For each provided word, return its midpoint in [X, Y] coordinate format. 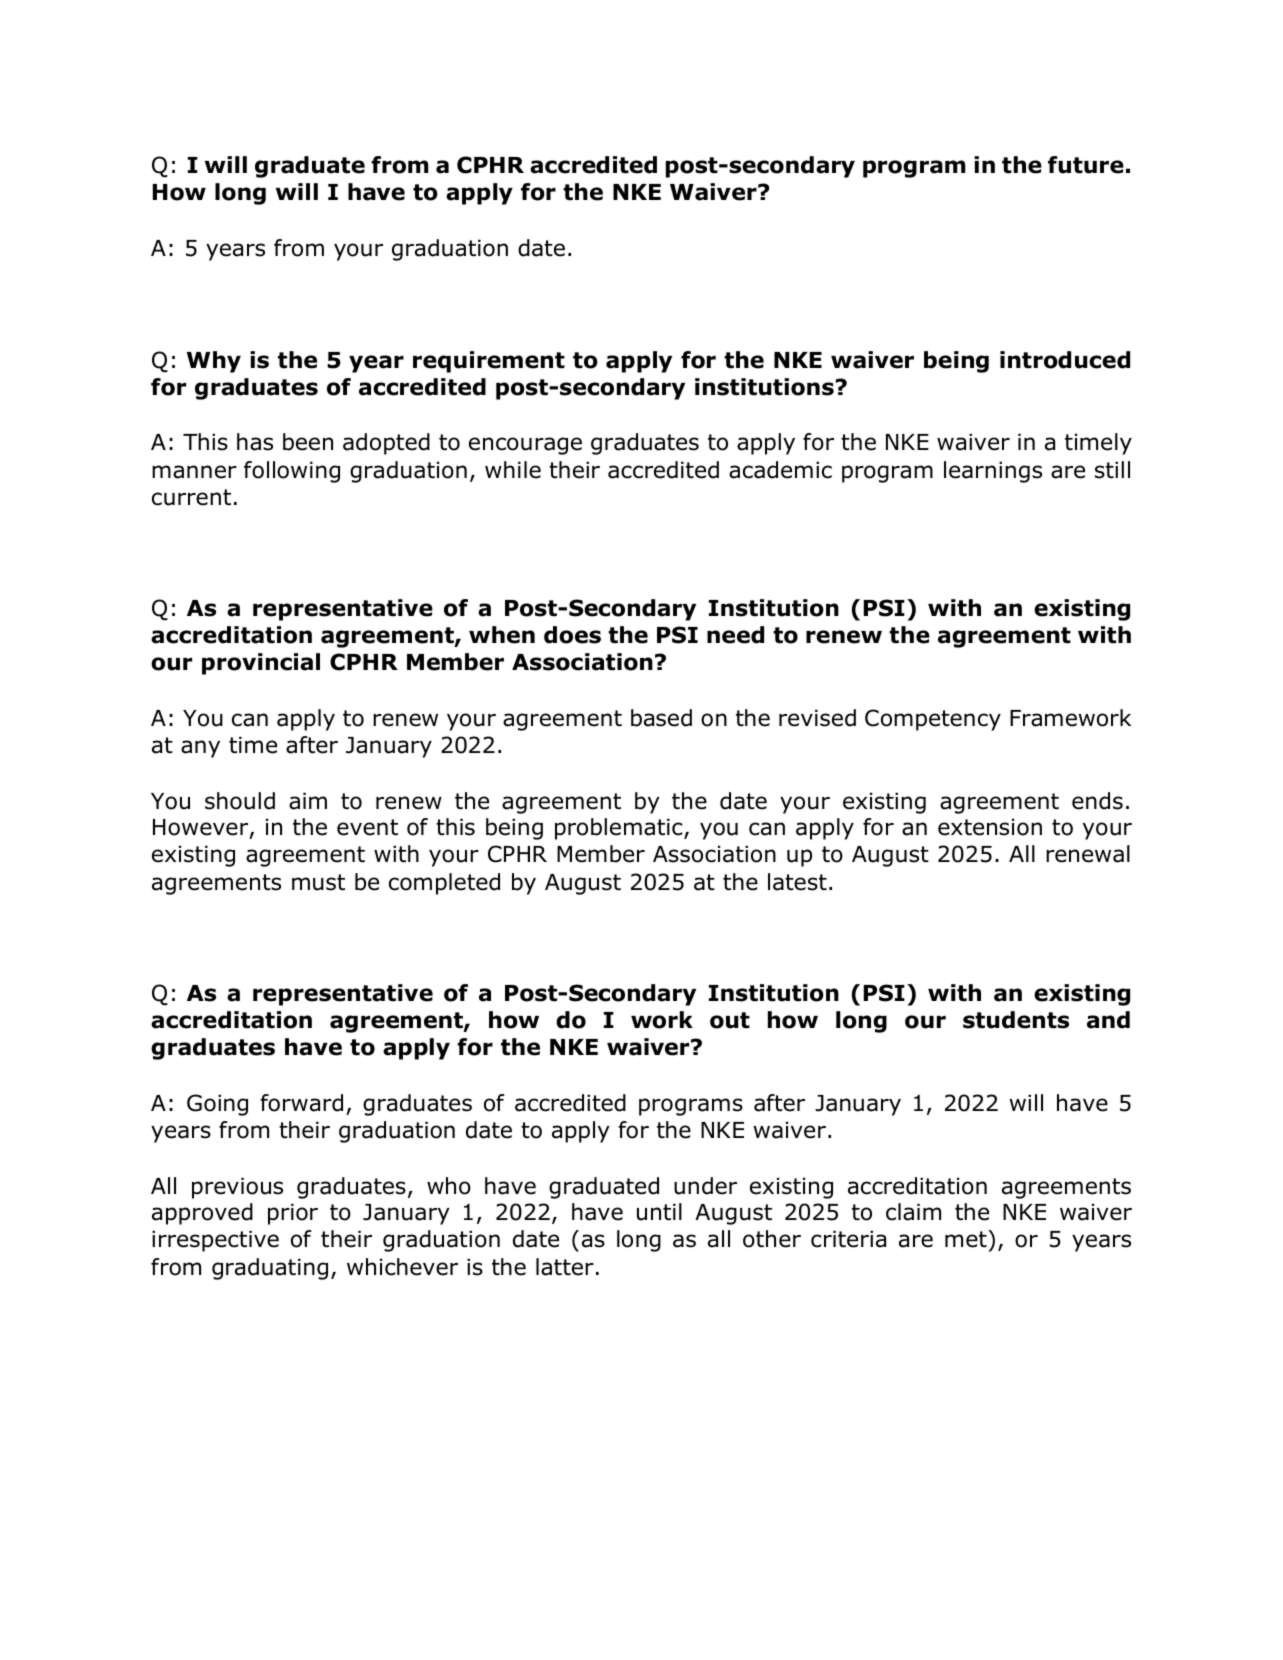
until [659, 1212]
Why [214, 362]
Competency [933, 720]
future [1086, 165]
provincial [261, 664]
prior [293, 1214]
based [661, 718]
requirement [489, 362]
